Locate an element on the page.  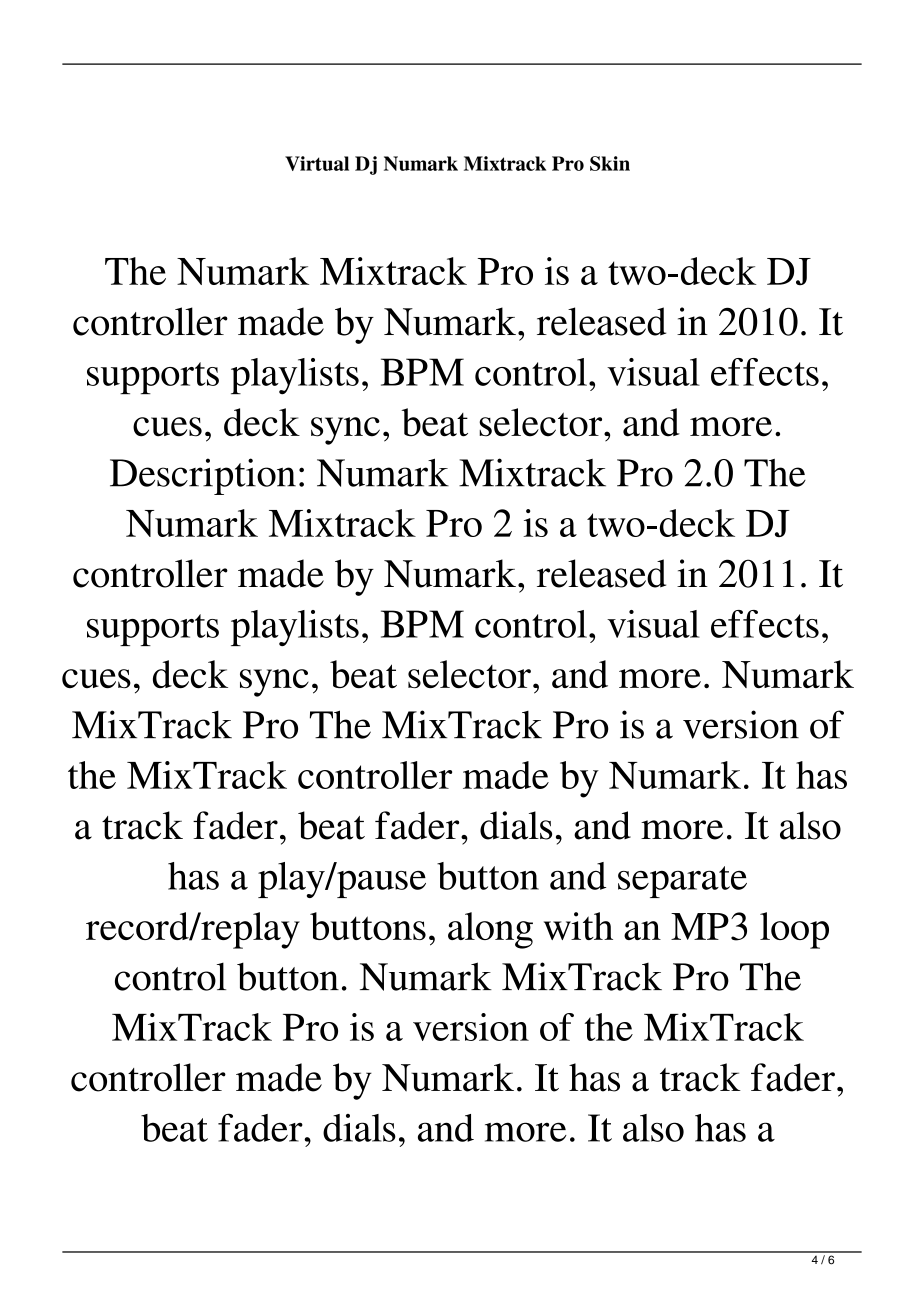
loop is located at coordinates (794, 930).
